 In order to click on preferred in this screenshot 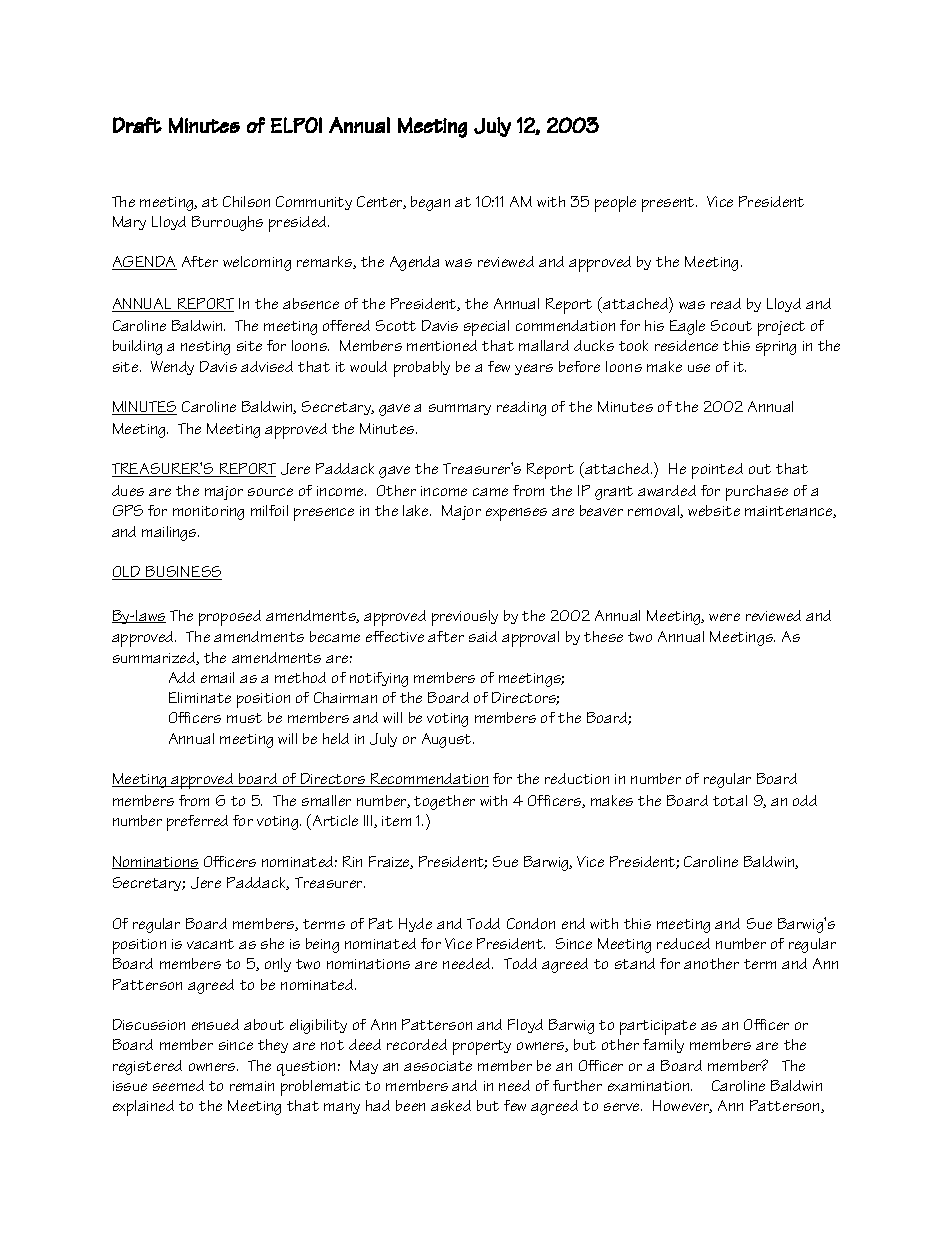, I will do `click(197, 823)`.
